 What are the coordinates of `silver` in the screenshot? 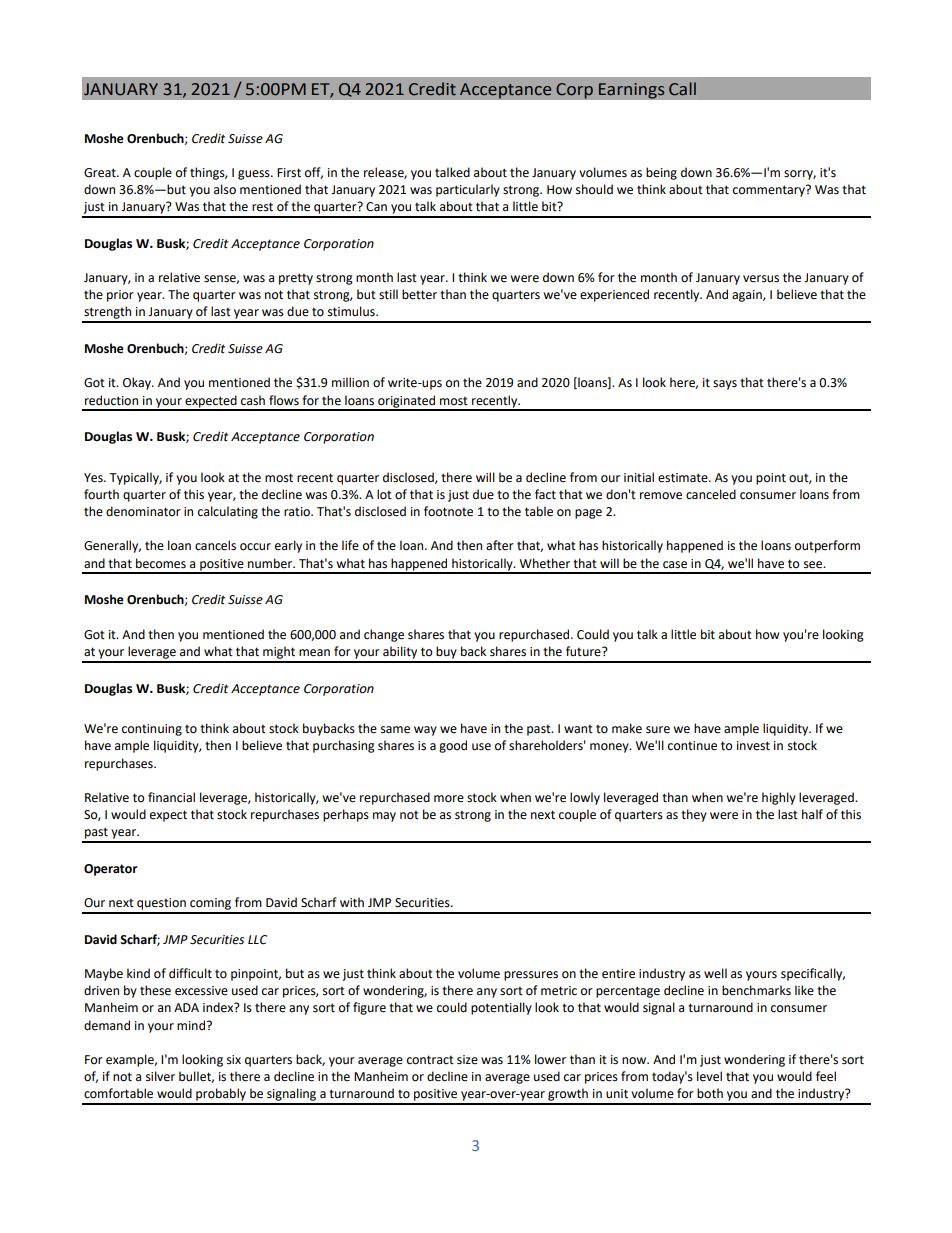 It's located at (160, 1076).
